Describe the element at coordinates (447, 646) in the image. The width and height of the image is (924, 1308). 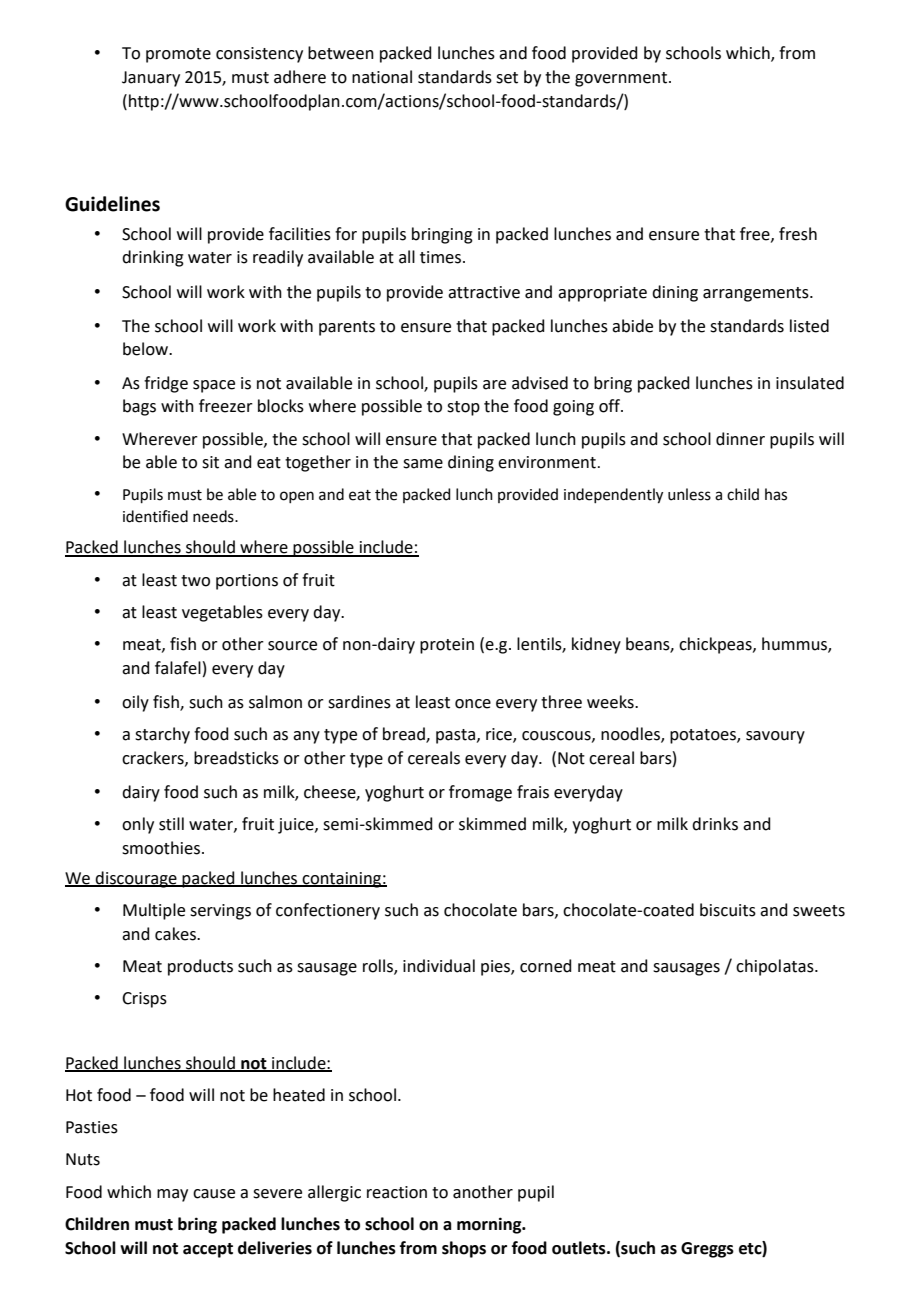
I see `protein` at that location.
